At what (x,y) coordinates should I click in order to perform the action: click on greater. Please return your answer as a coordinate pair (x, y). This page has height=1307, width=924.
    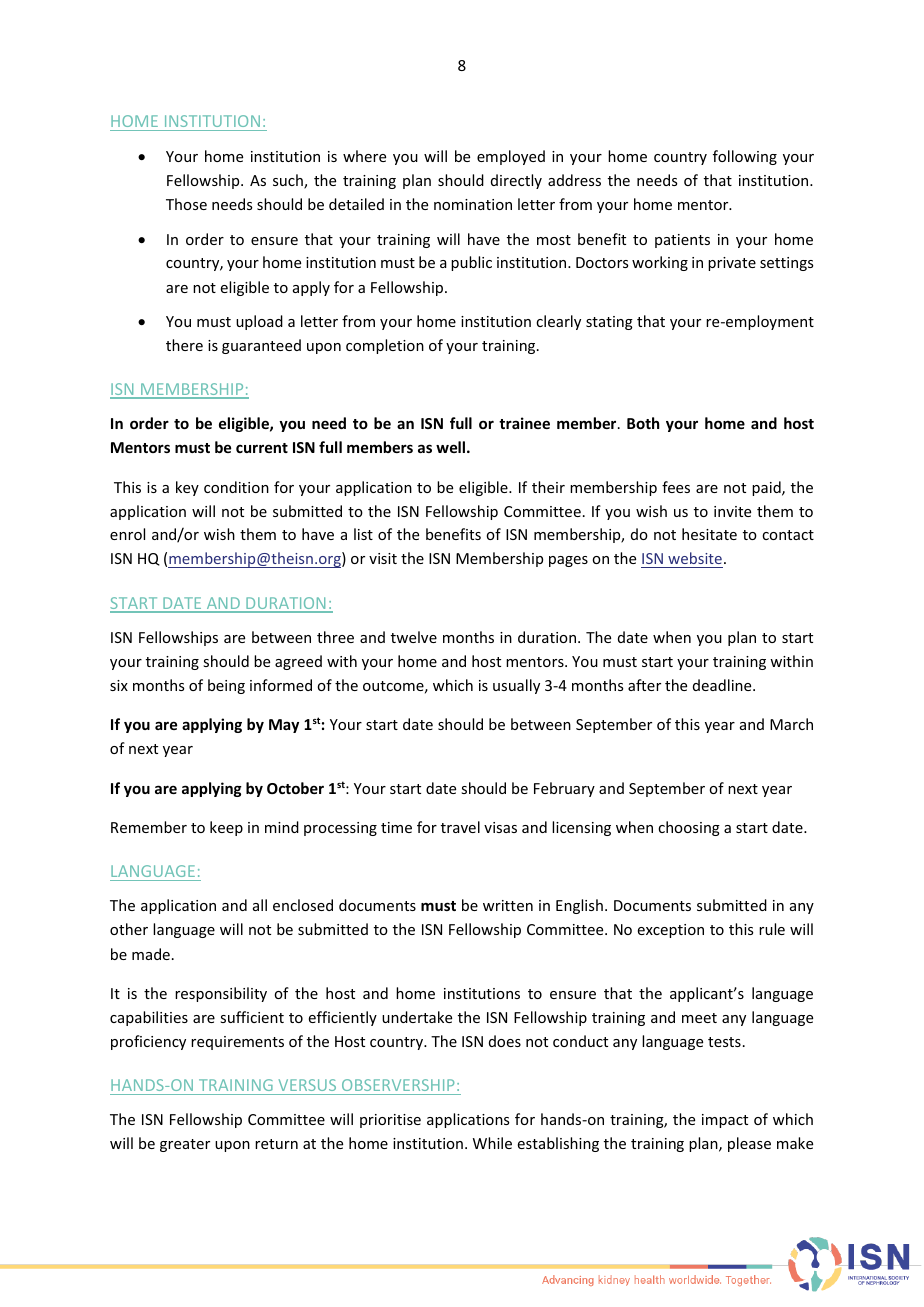
    Looking at the image, I should click on (185, 1145).
